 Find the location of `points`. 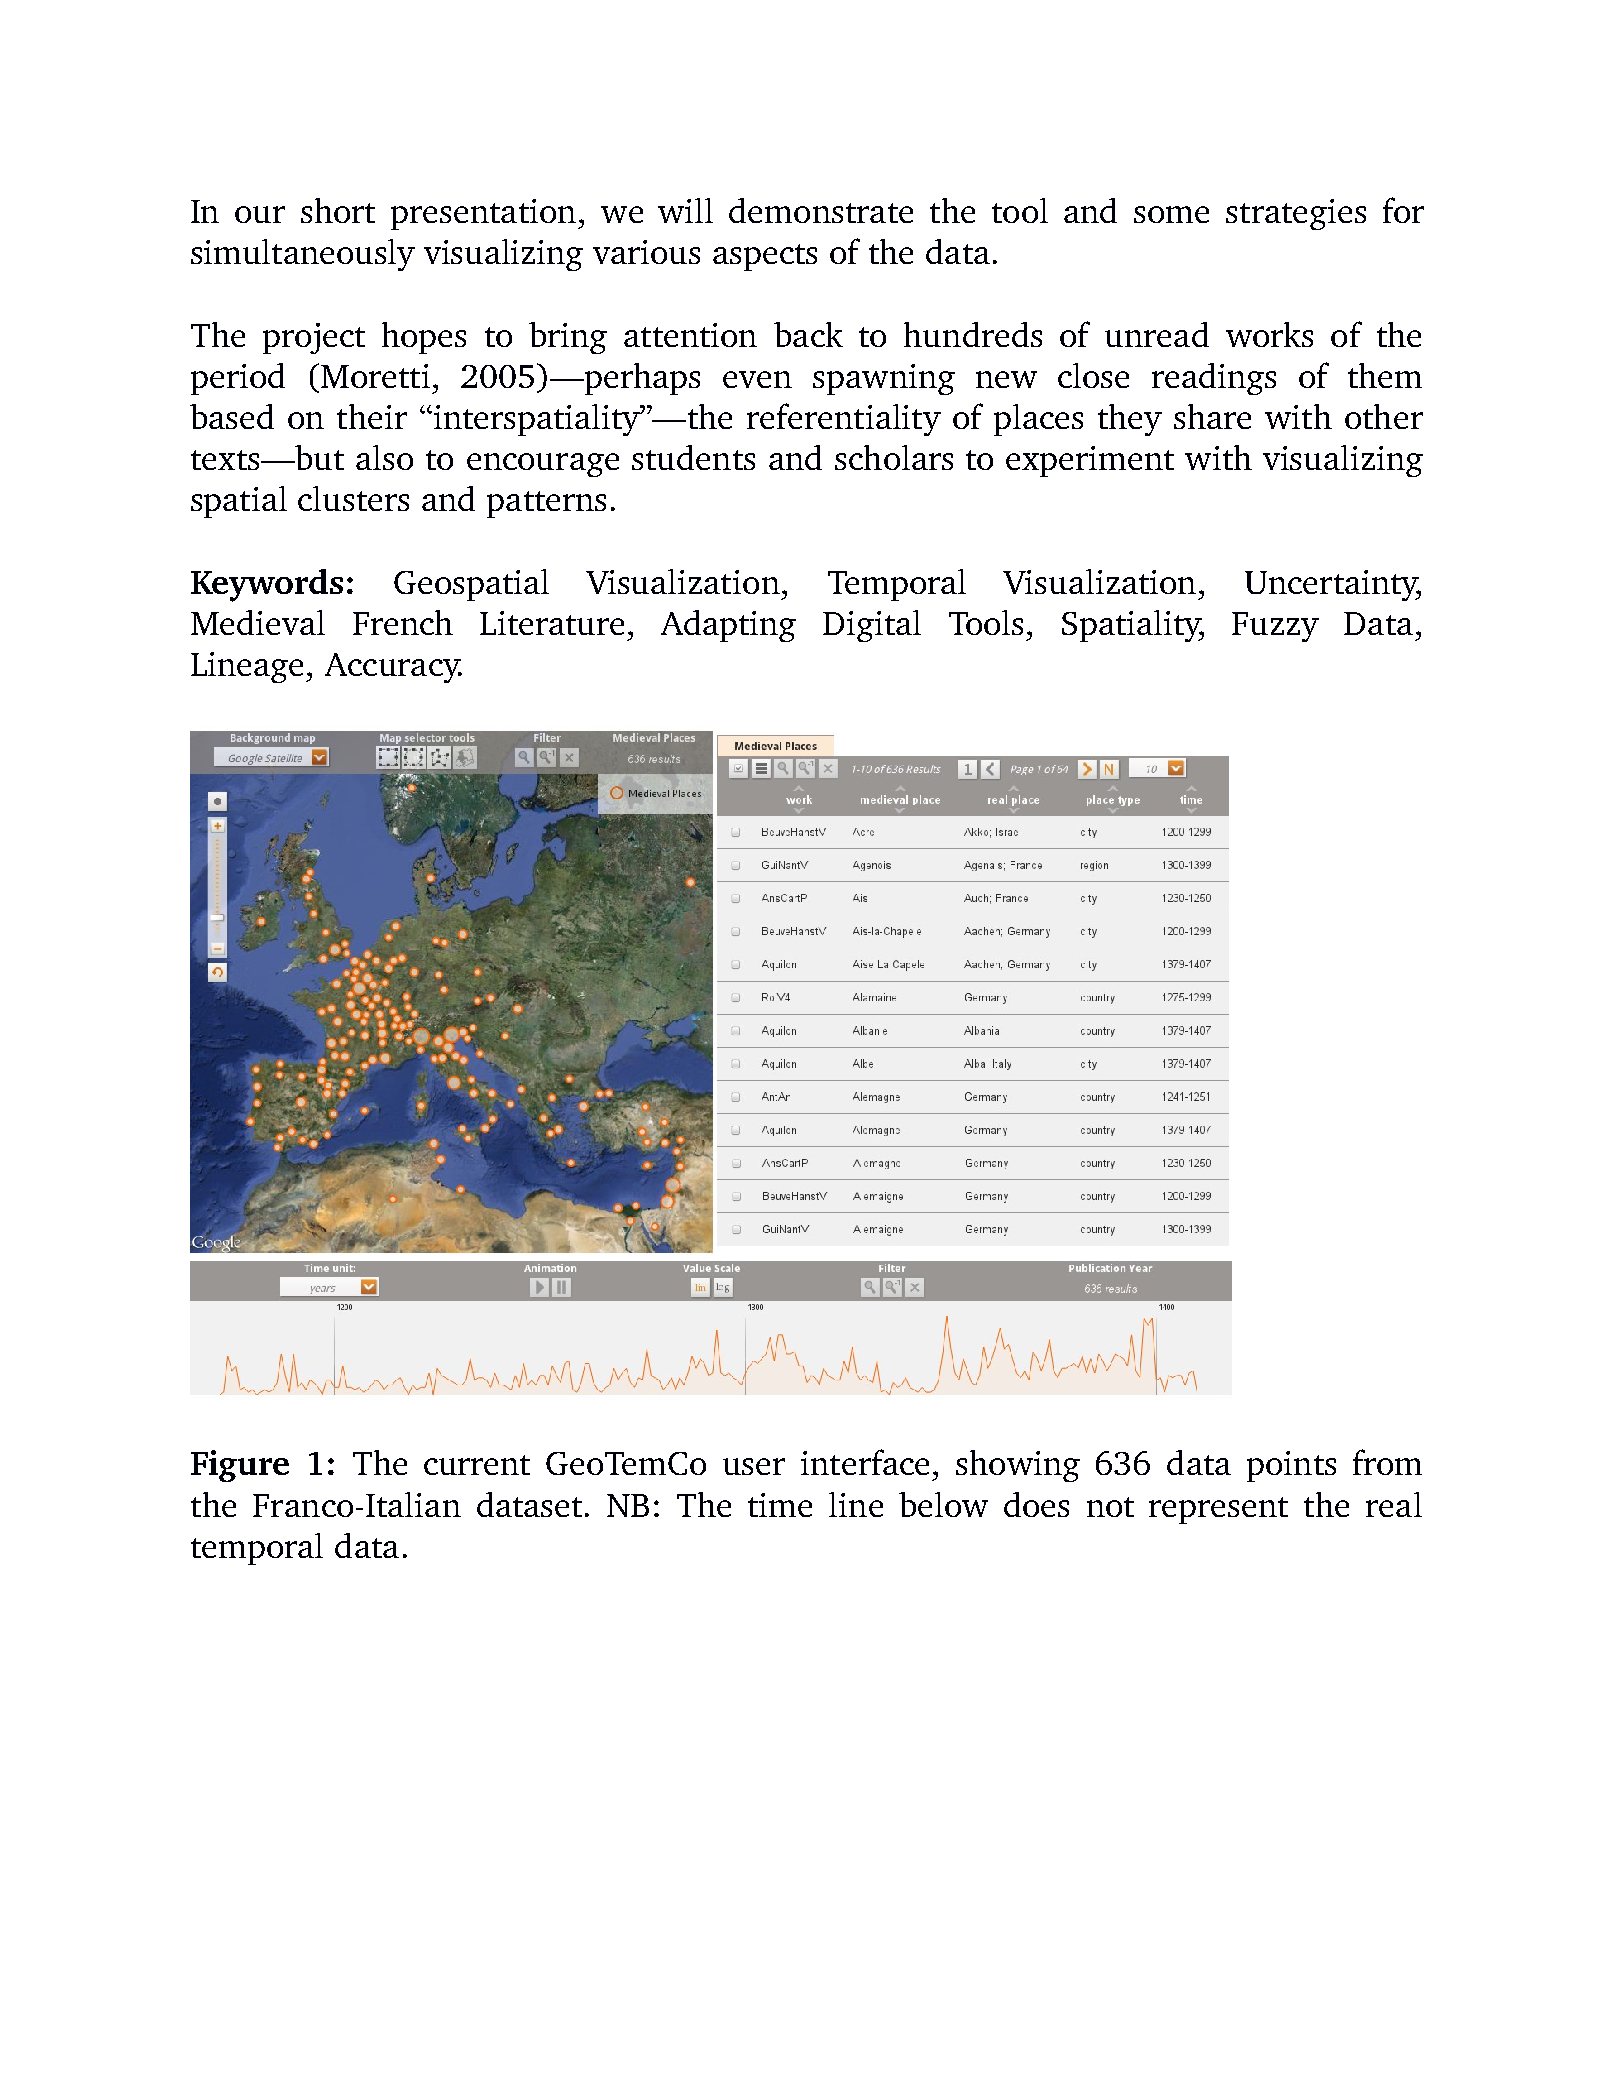

points is located at coordinates (1291, 1466).
